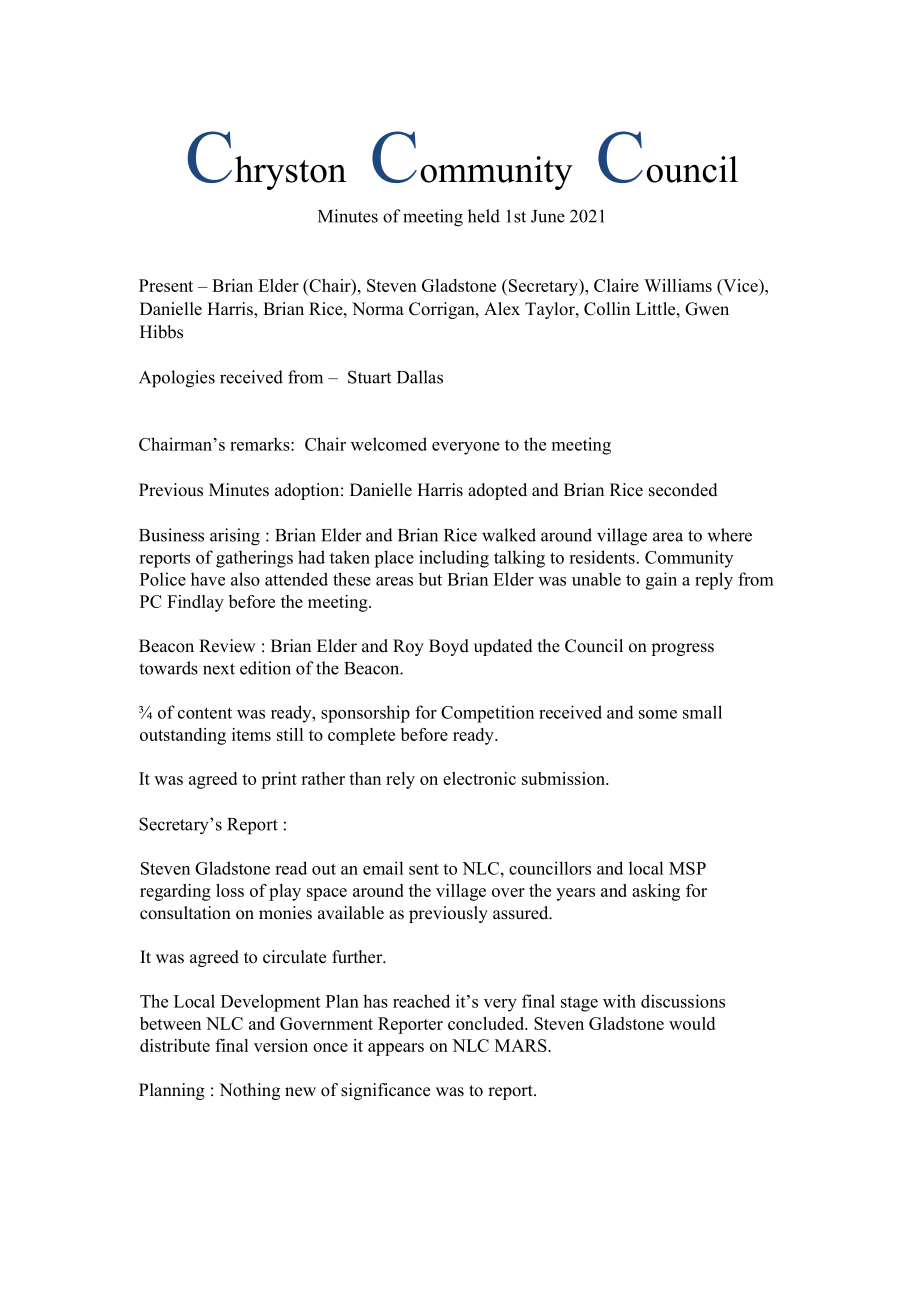 The height and width of the screenshot is (1308, 924). What do you see at coordinates (227, 646) in the screenshot?
I see `Review` at bounding box center [227, 646].
